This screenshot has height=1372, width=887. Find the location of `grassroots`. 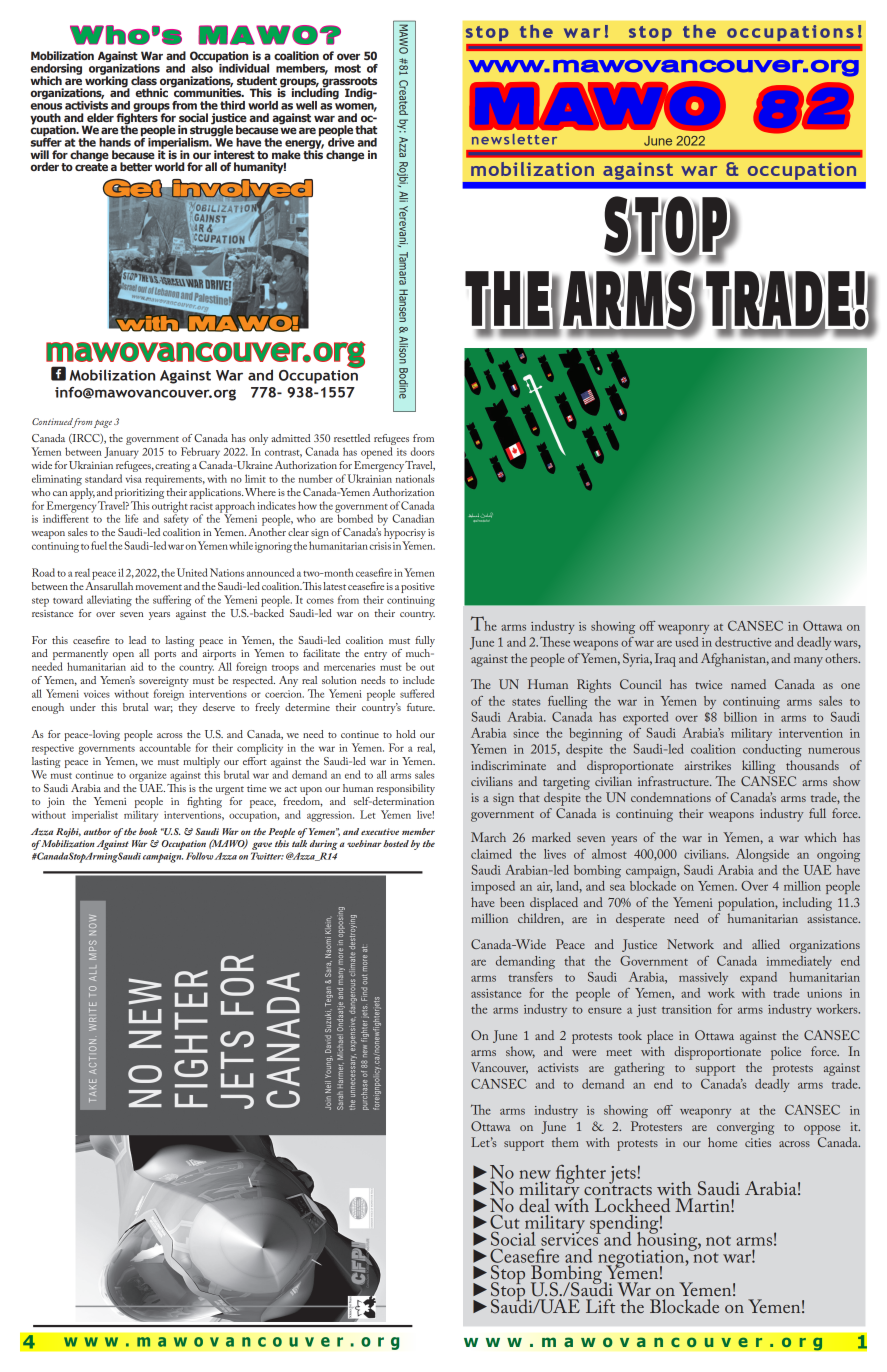

grassroots is located at coordinates (348, 83).
